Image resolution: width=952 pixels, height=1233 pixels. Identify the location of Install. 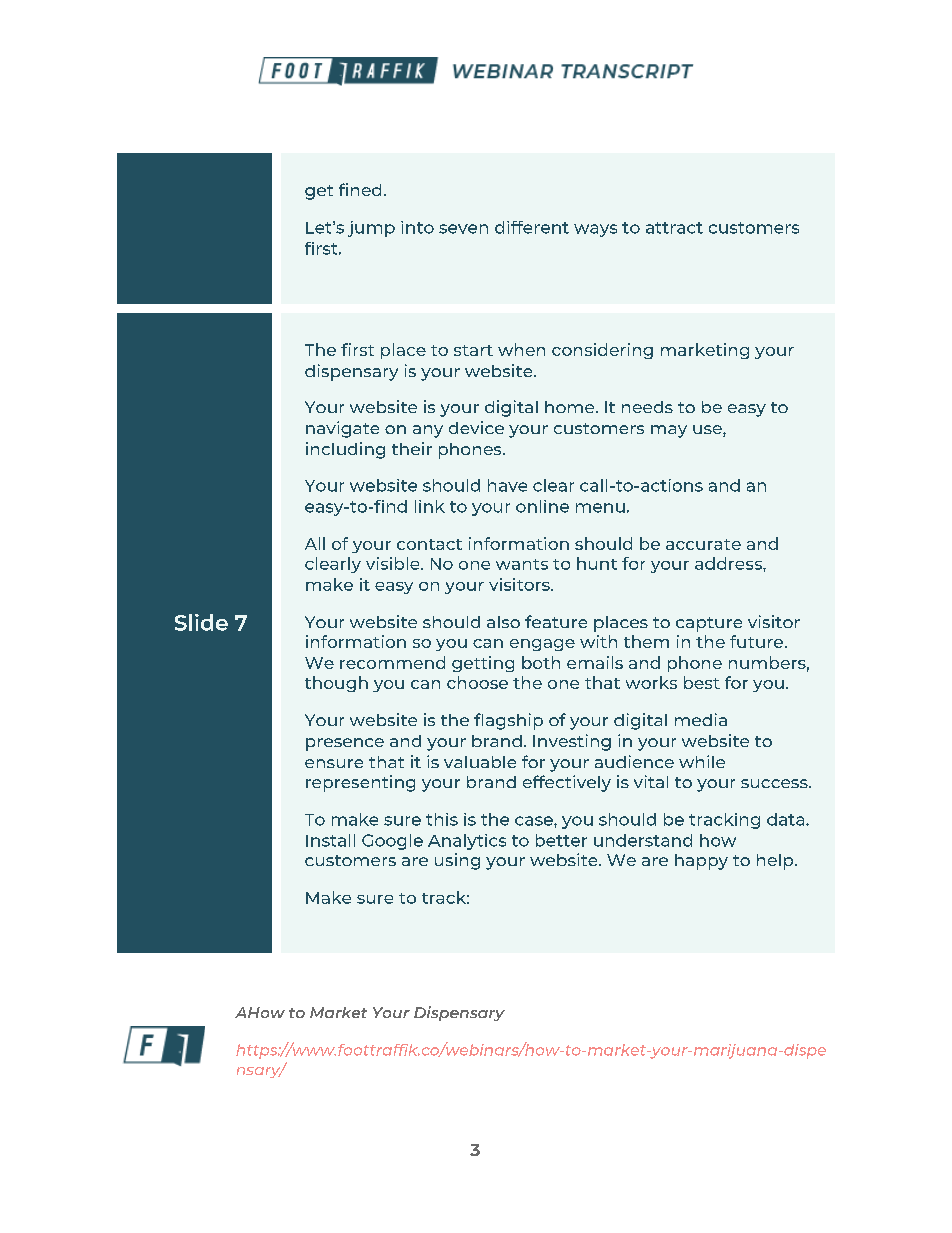
(330, 840).
